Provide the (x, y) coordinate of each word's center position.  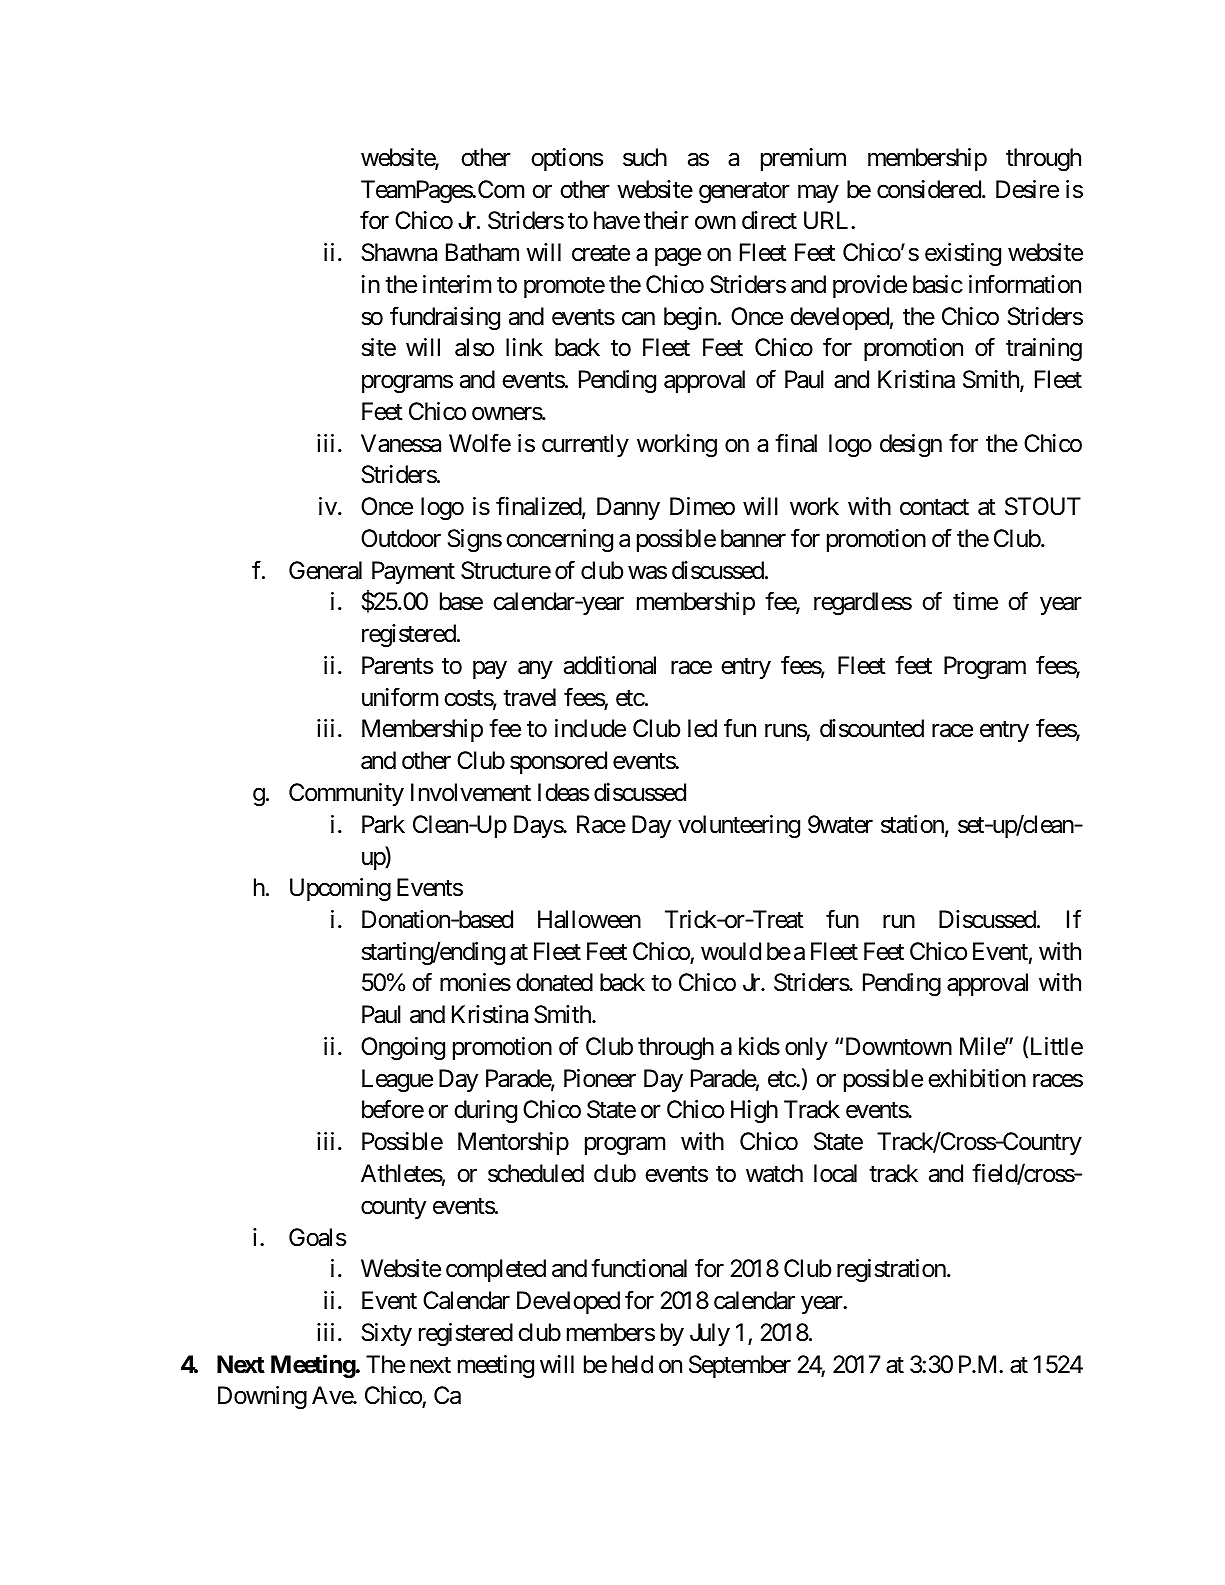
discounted (872, 728)
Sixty (387, 1334)
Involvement (471, 792)
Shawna (399, 252)
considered (930, 189)
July (710, 1334)
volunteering (739, 826)
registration (891, 1270)
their (666, 220)
